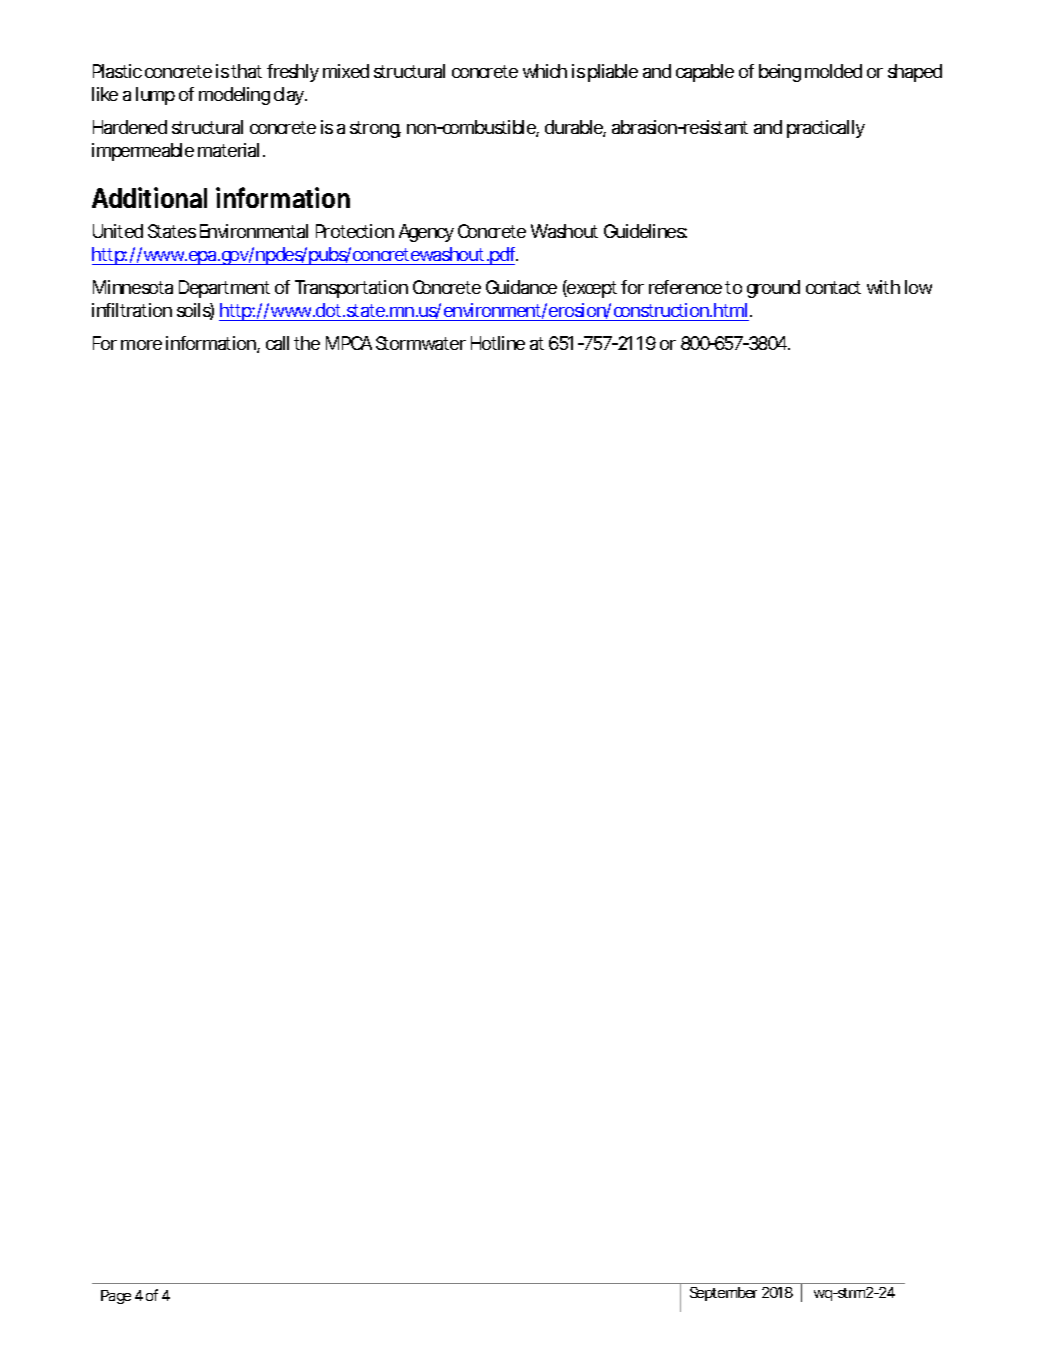  Describe the element at coordinates (833, 71) in the document. I see `molded` at that location.
